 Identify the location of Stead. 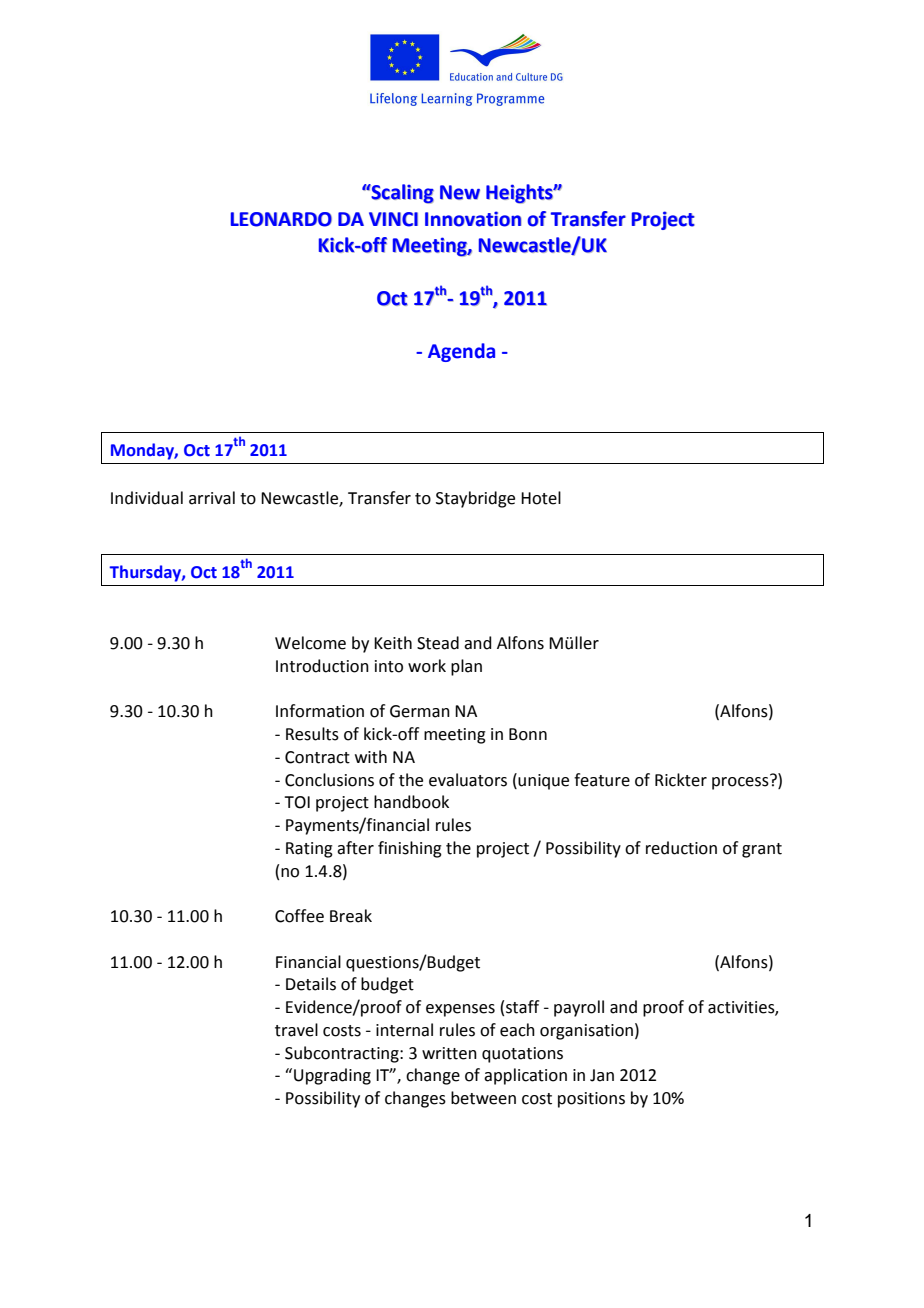
(438, 643).
